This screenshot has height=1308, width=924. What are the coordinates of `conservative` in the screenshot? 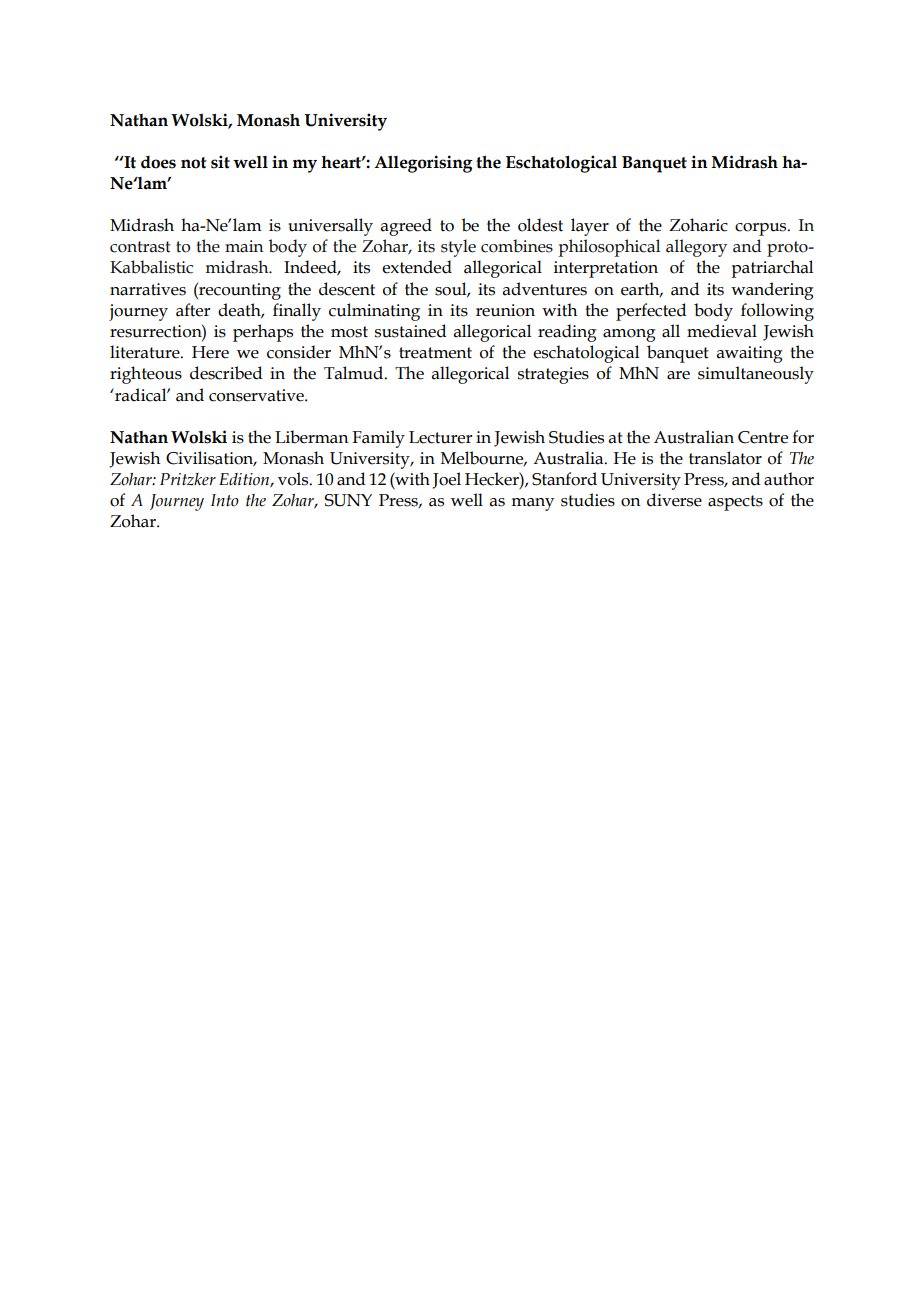 It's located at (257, 395).
